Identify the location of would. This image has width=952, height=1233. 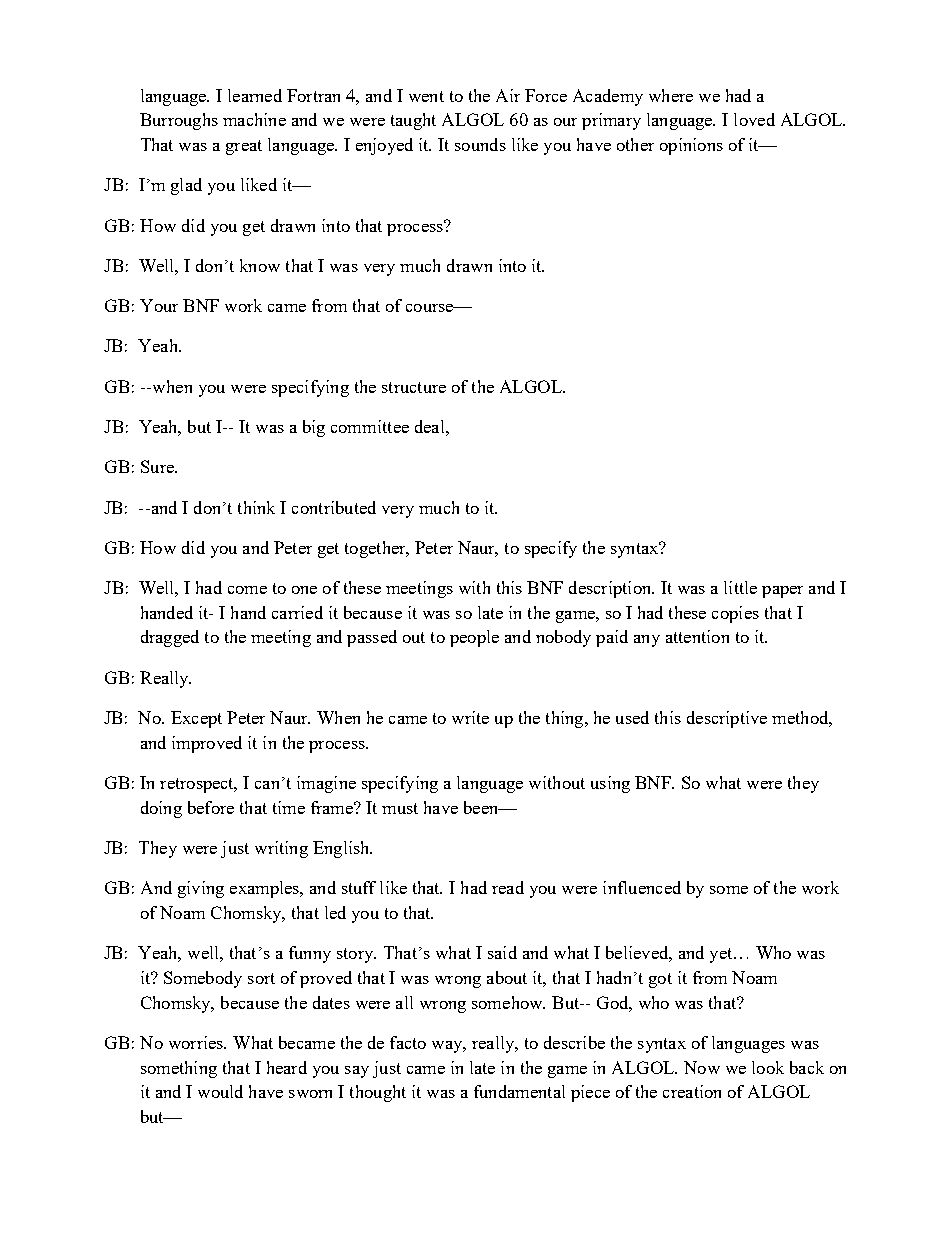
(220, 1091).
